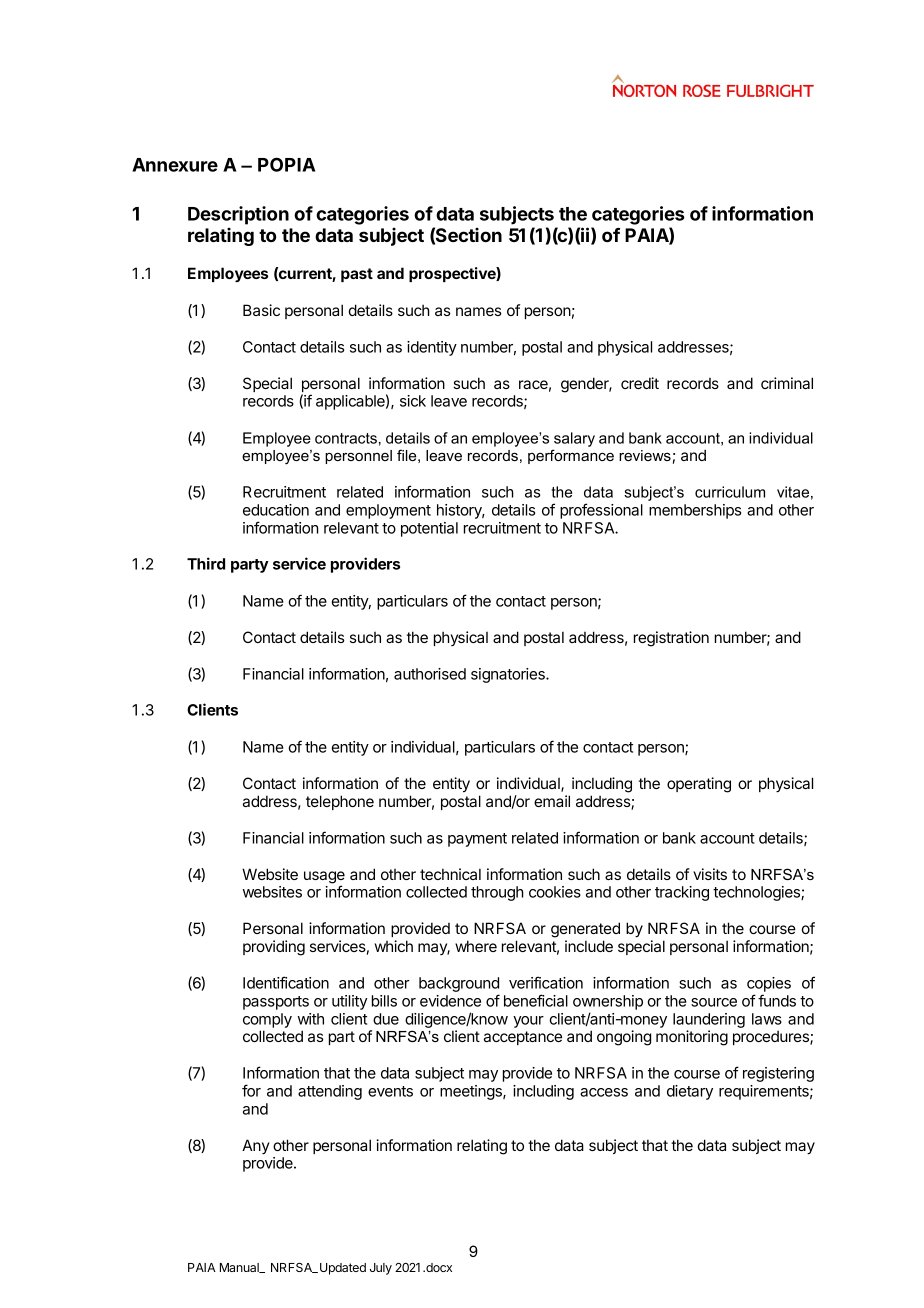 This screenshot has width=924, height=1308. What do you see at coordinates (256, 1146) in the screenshot?
I see `Any` at bounding box center [256, 1146].
